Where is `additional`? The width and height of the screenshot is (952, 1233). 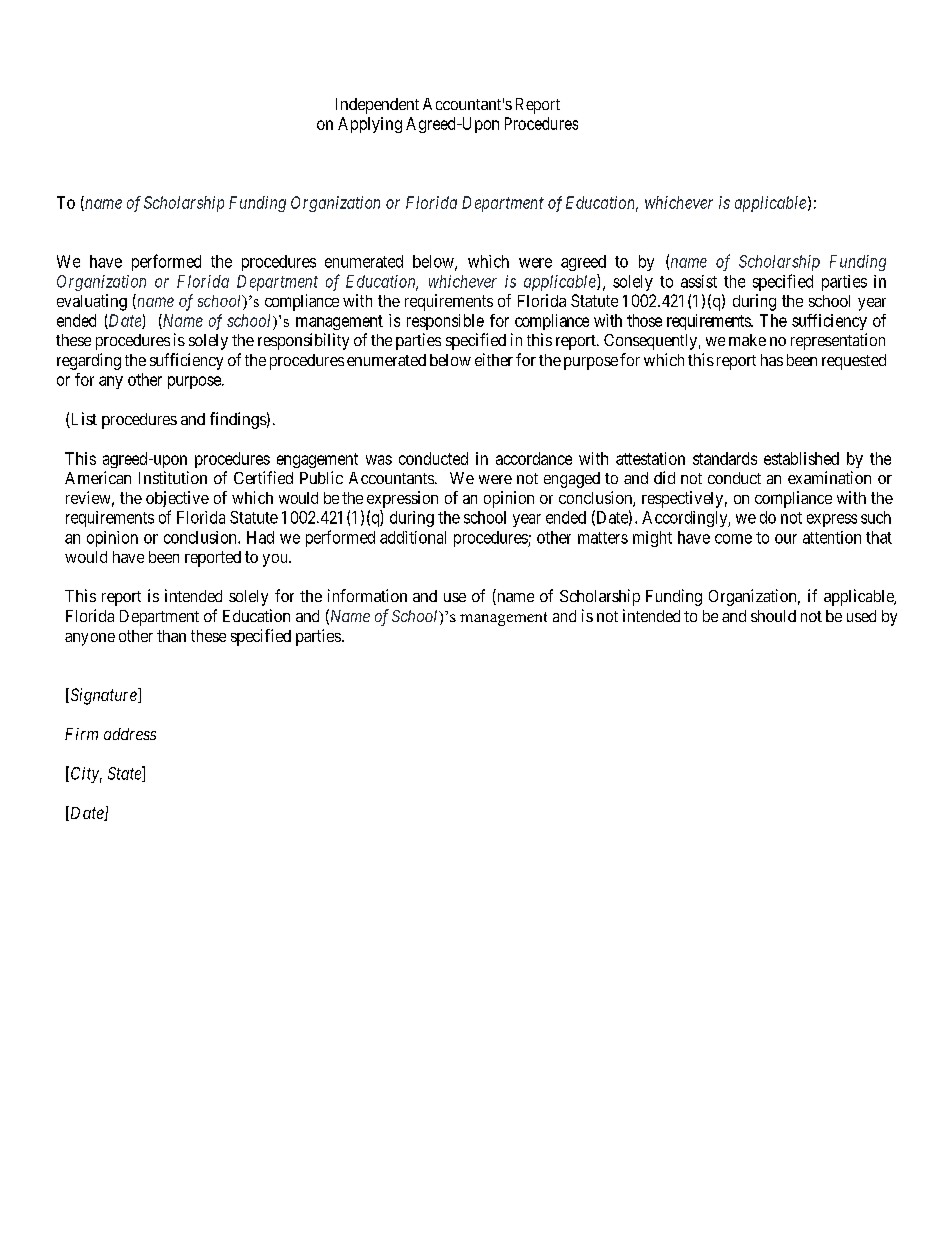 additional is located at coordinates (413, 537).
